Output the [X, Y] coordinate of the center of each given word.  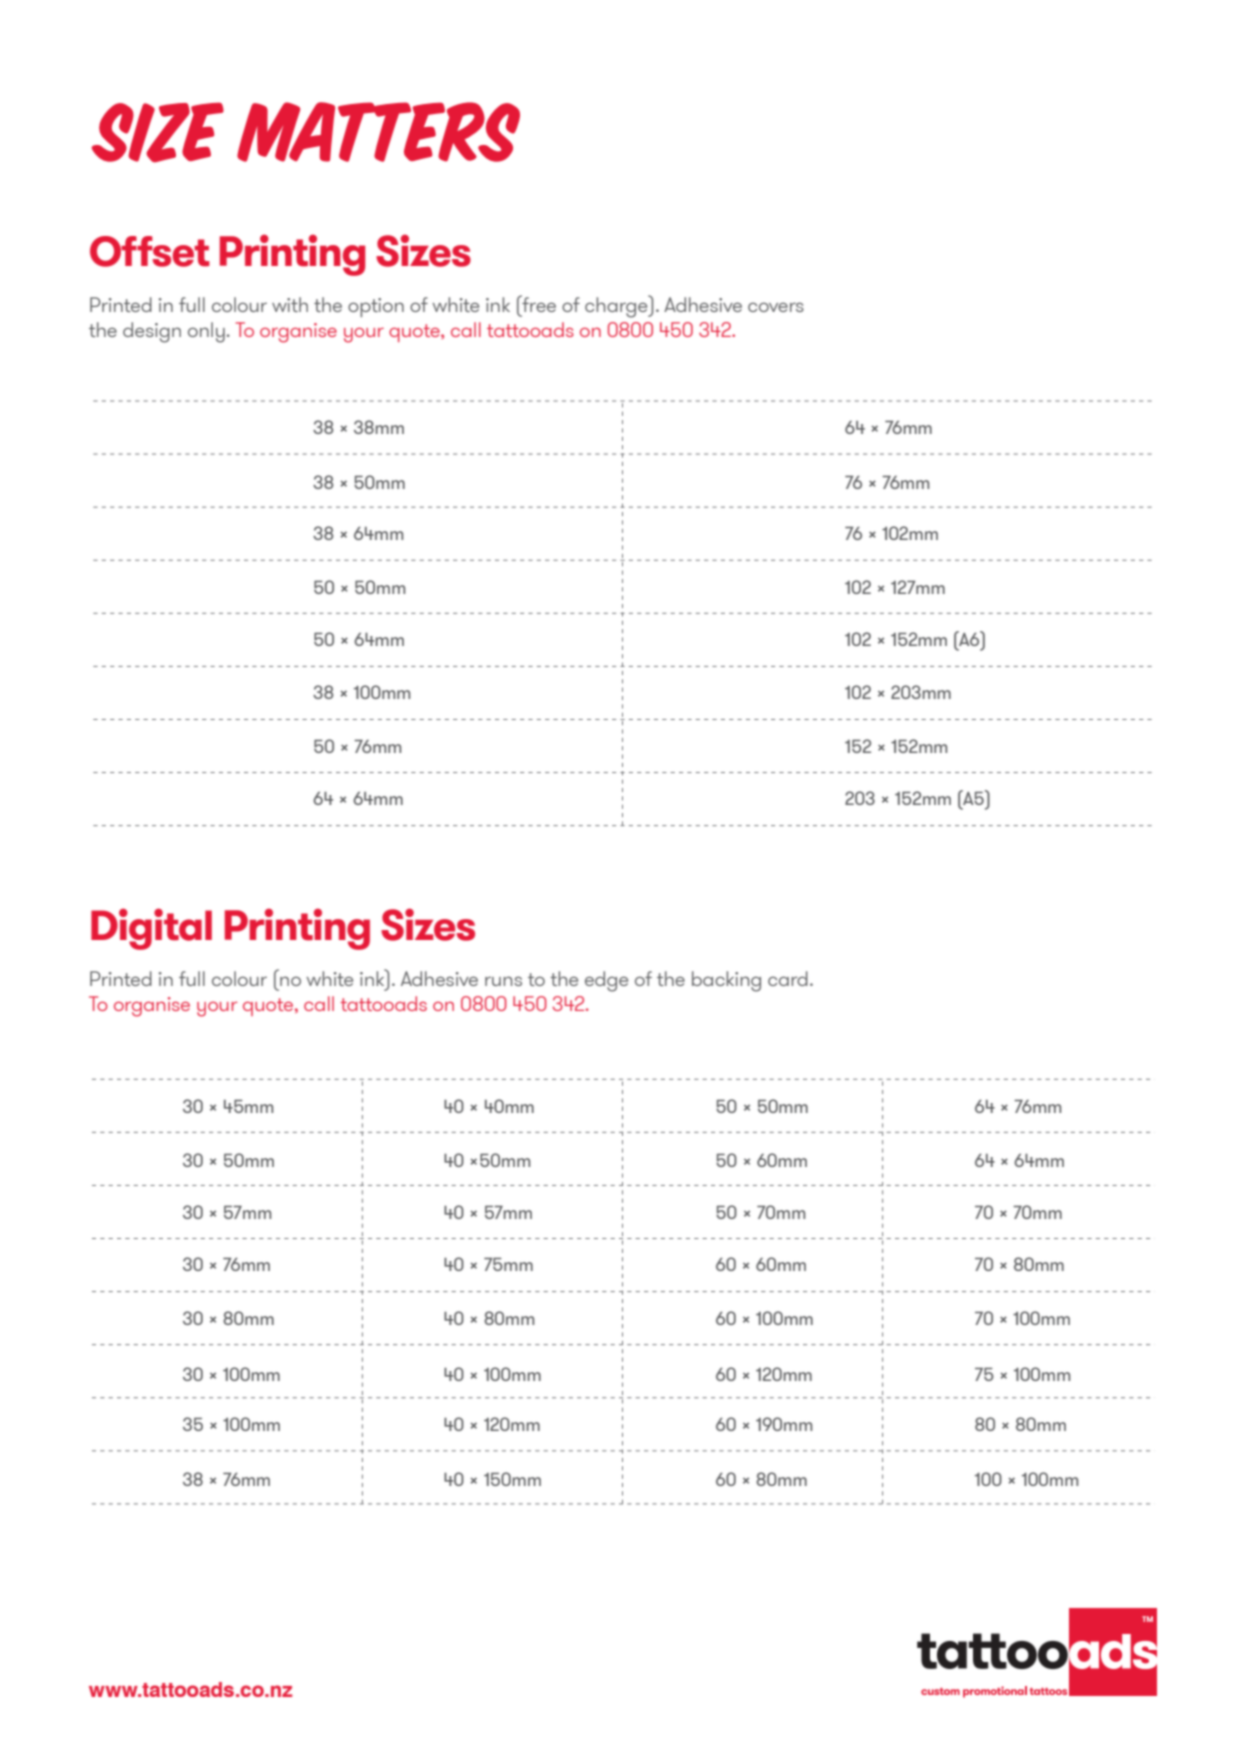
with [290, 304]
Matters [378, 132]
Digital [151, 929]
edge [606, 981]
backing [726, 981]
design [152, 332]
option [376, 307]
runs [503, 981]
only [206, 332]
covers [776, 307]
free [538, 303]
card [788, 978]
